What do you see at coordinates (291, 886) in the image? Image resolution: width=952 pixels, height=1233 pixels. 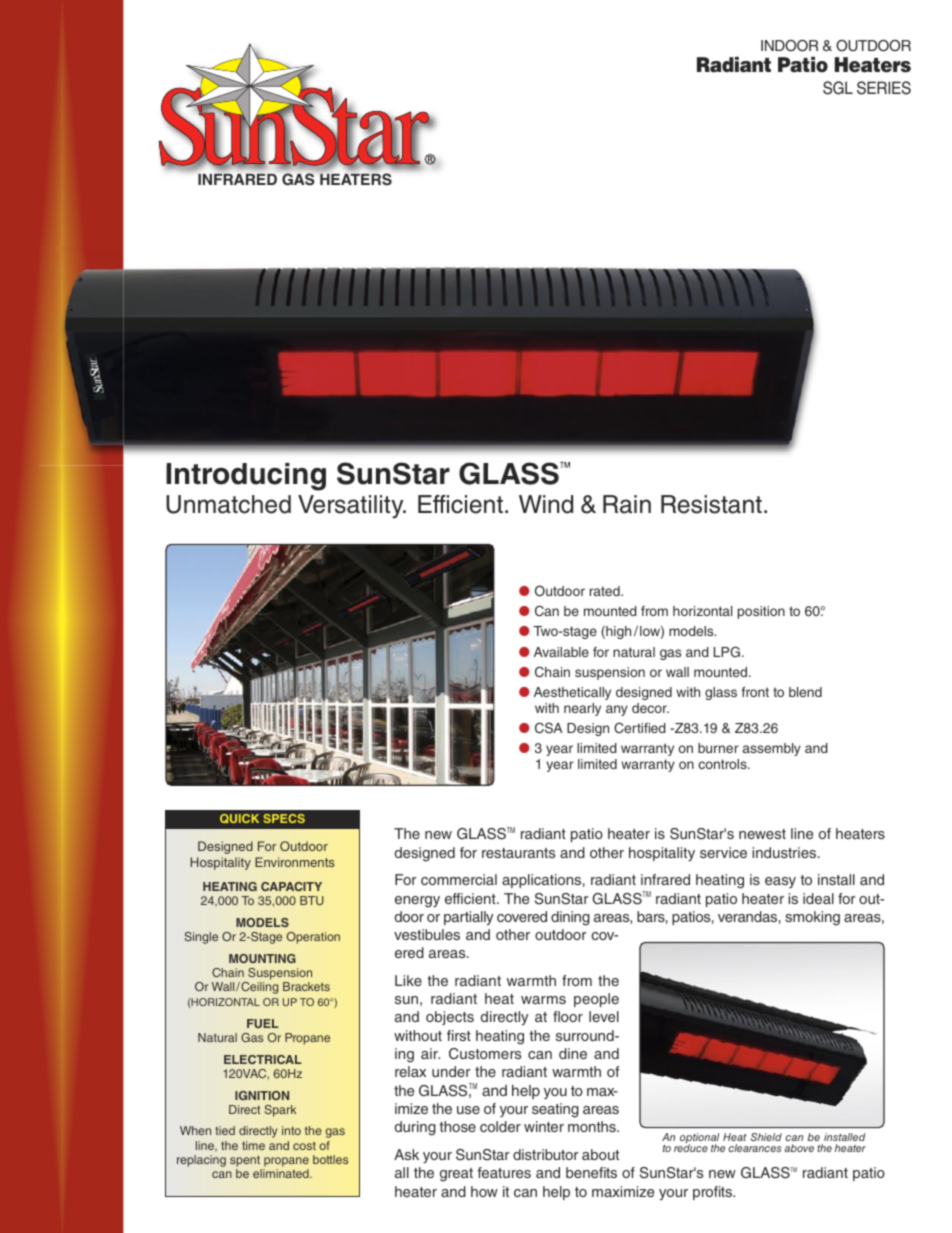 I see `CAPACITY` at bounding box center [291, 886].
